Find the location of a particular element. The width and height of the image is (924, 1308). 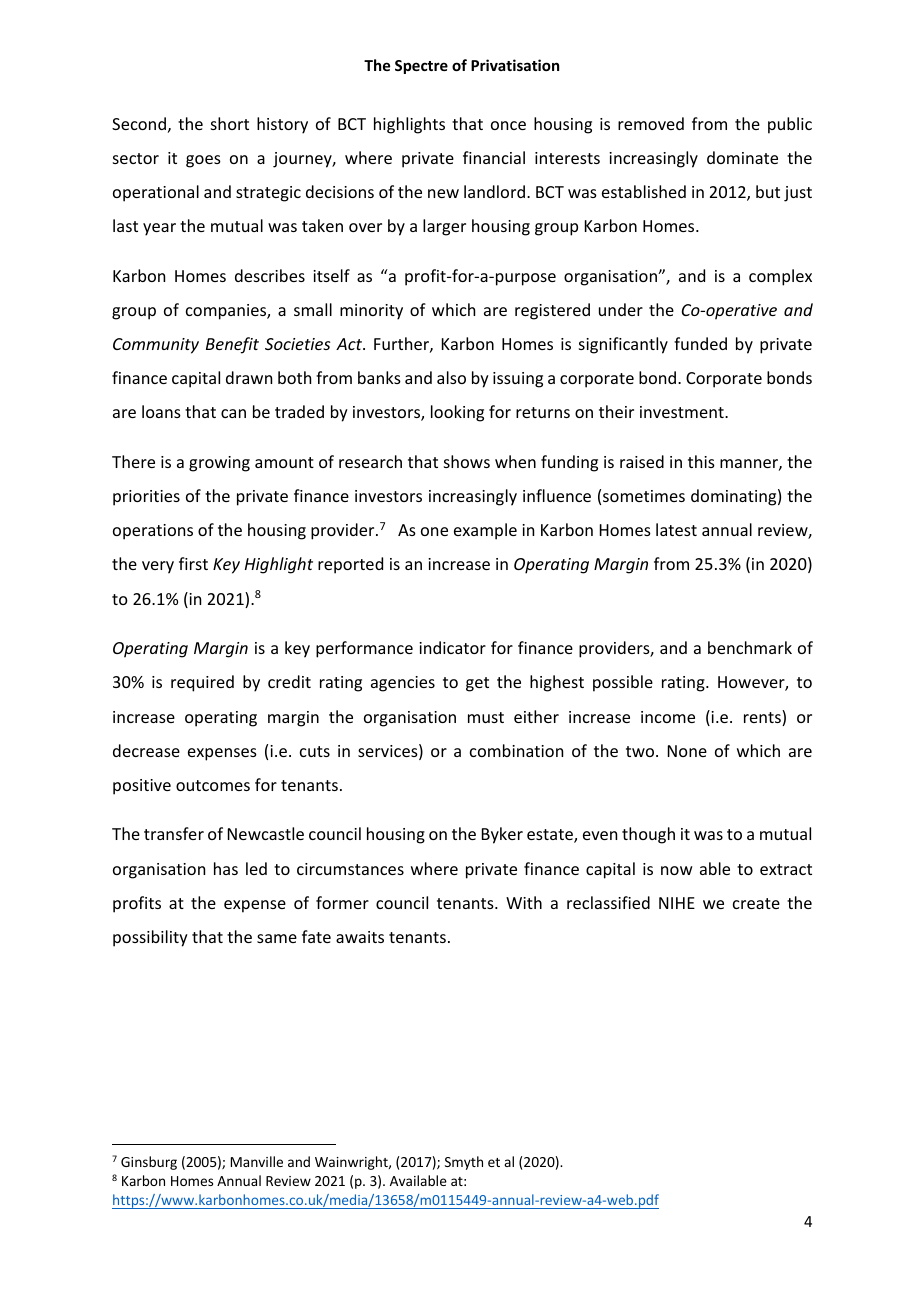

With is located at coordinates (524, 902).
